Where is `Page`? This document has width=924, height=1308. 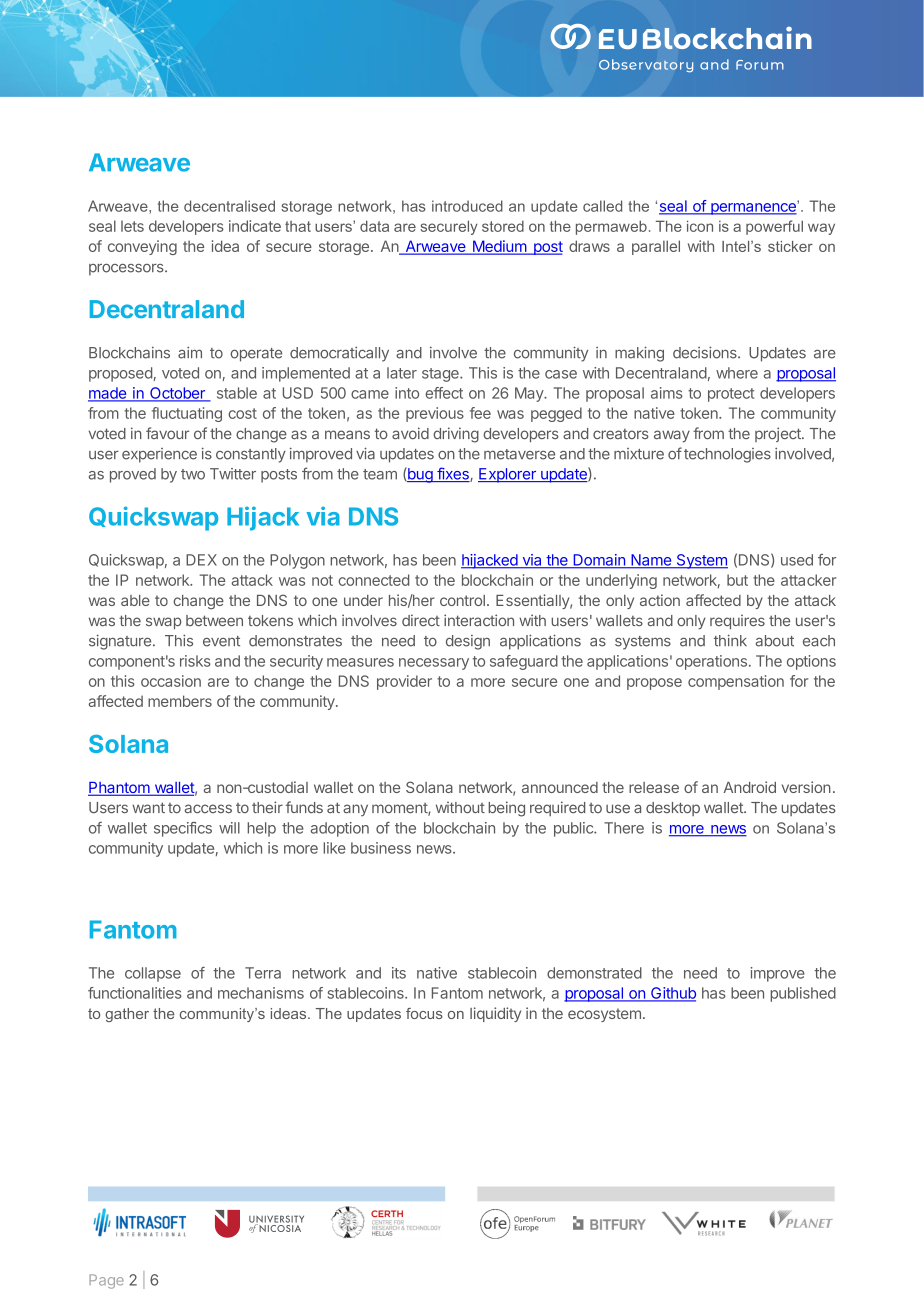
Page is located at coordinates (106, 1281).
